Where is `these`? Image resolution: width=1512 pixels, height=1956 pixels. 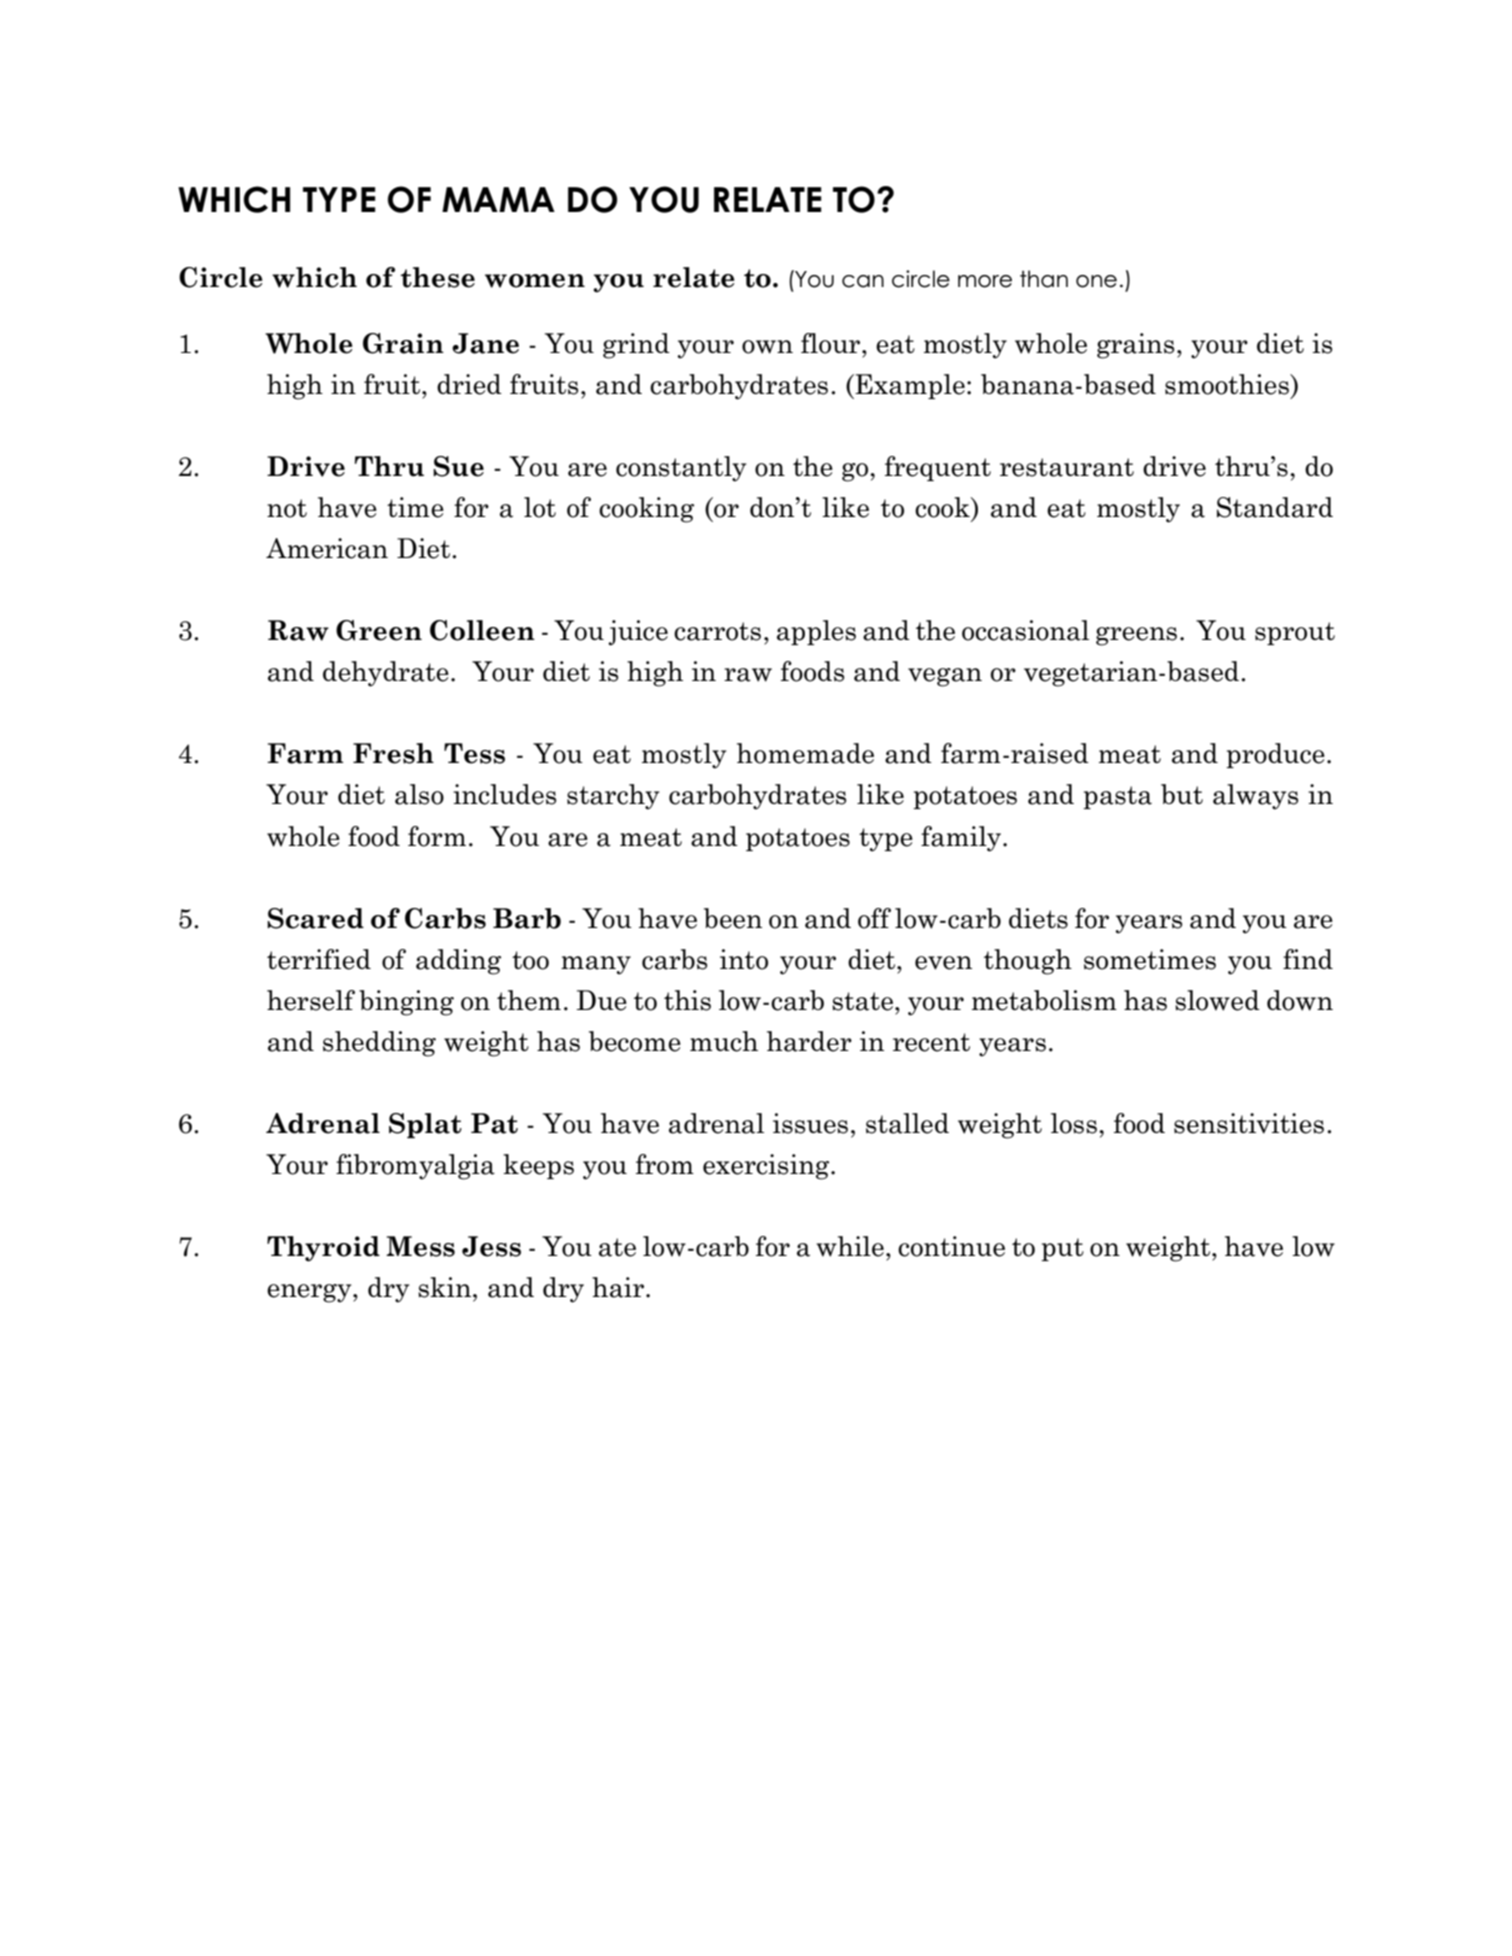 these is located at coordinates (437, 277).
